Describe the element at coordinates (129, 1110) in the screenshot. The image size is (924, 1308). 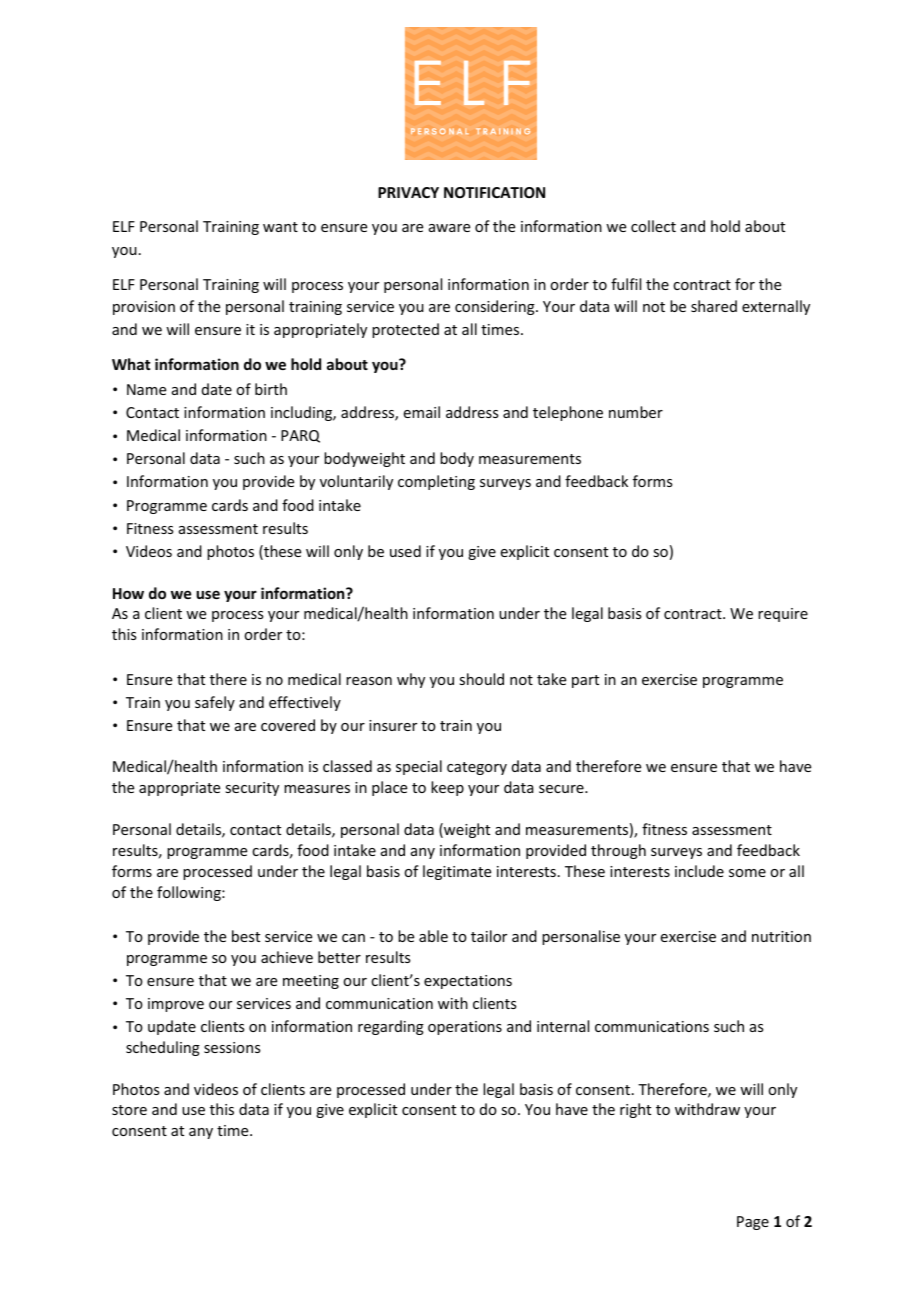
I see `store` at that location.
